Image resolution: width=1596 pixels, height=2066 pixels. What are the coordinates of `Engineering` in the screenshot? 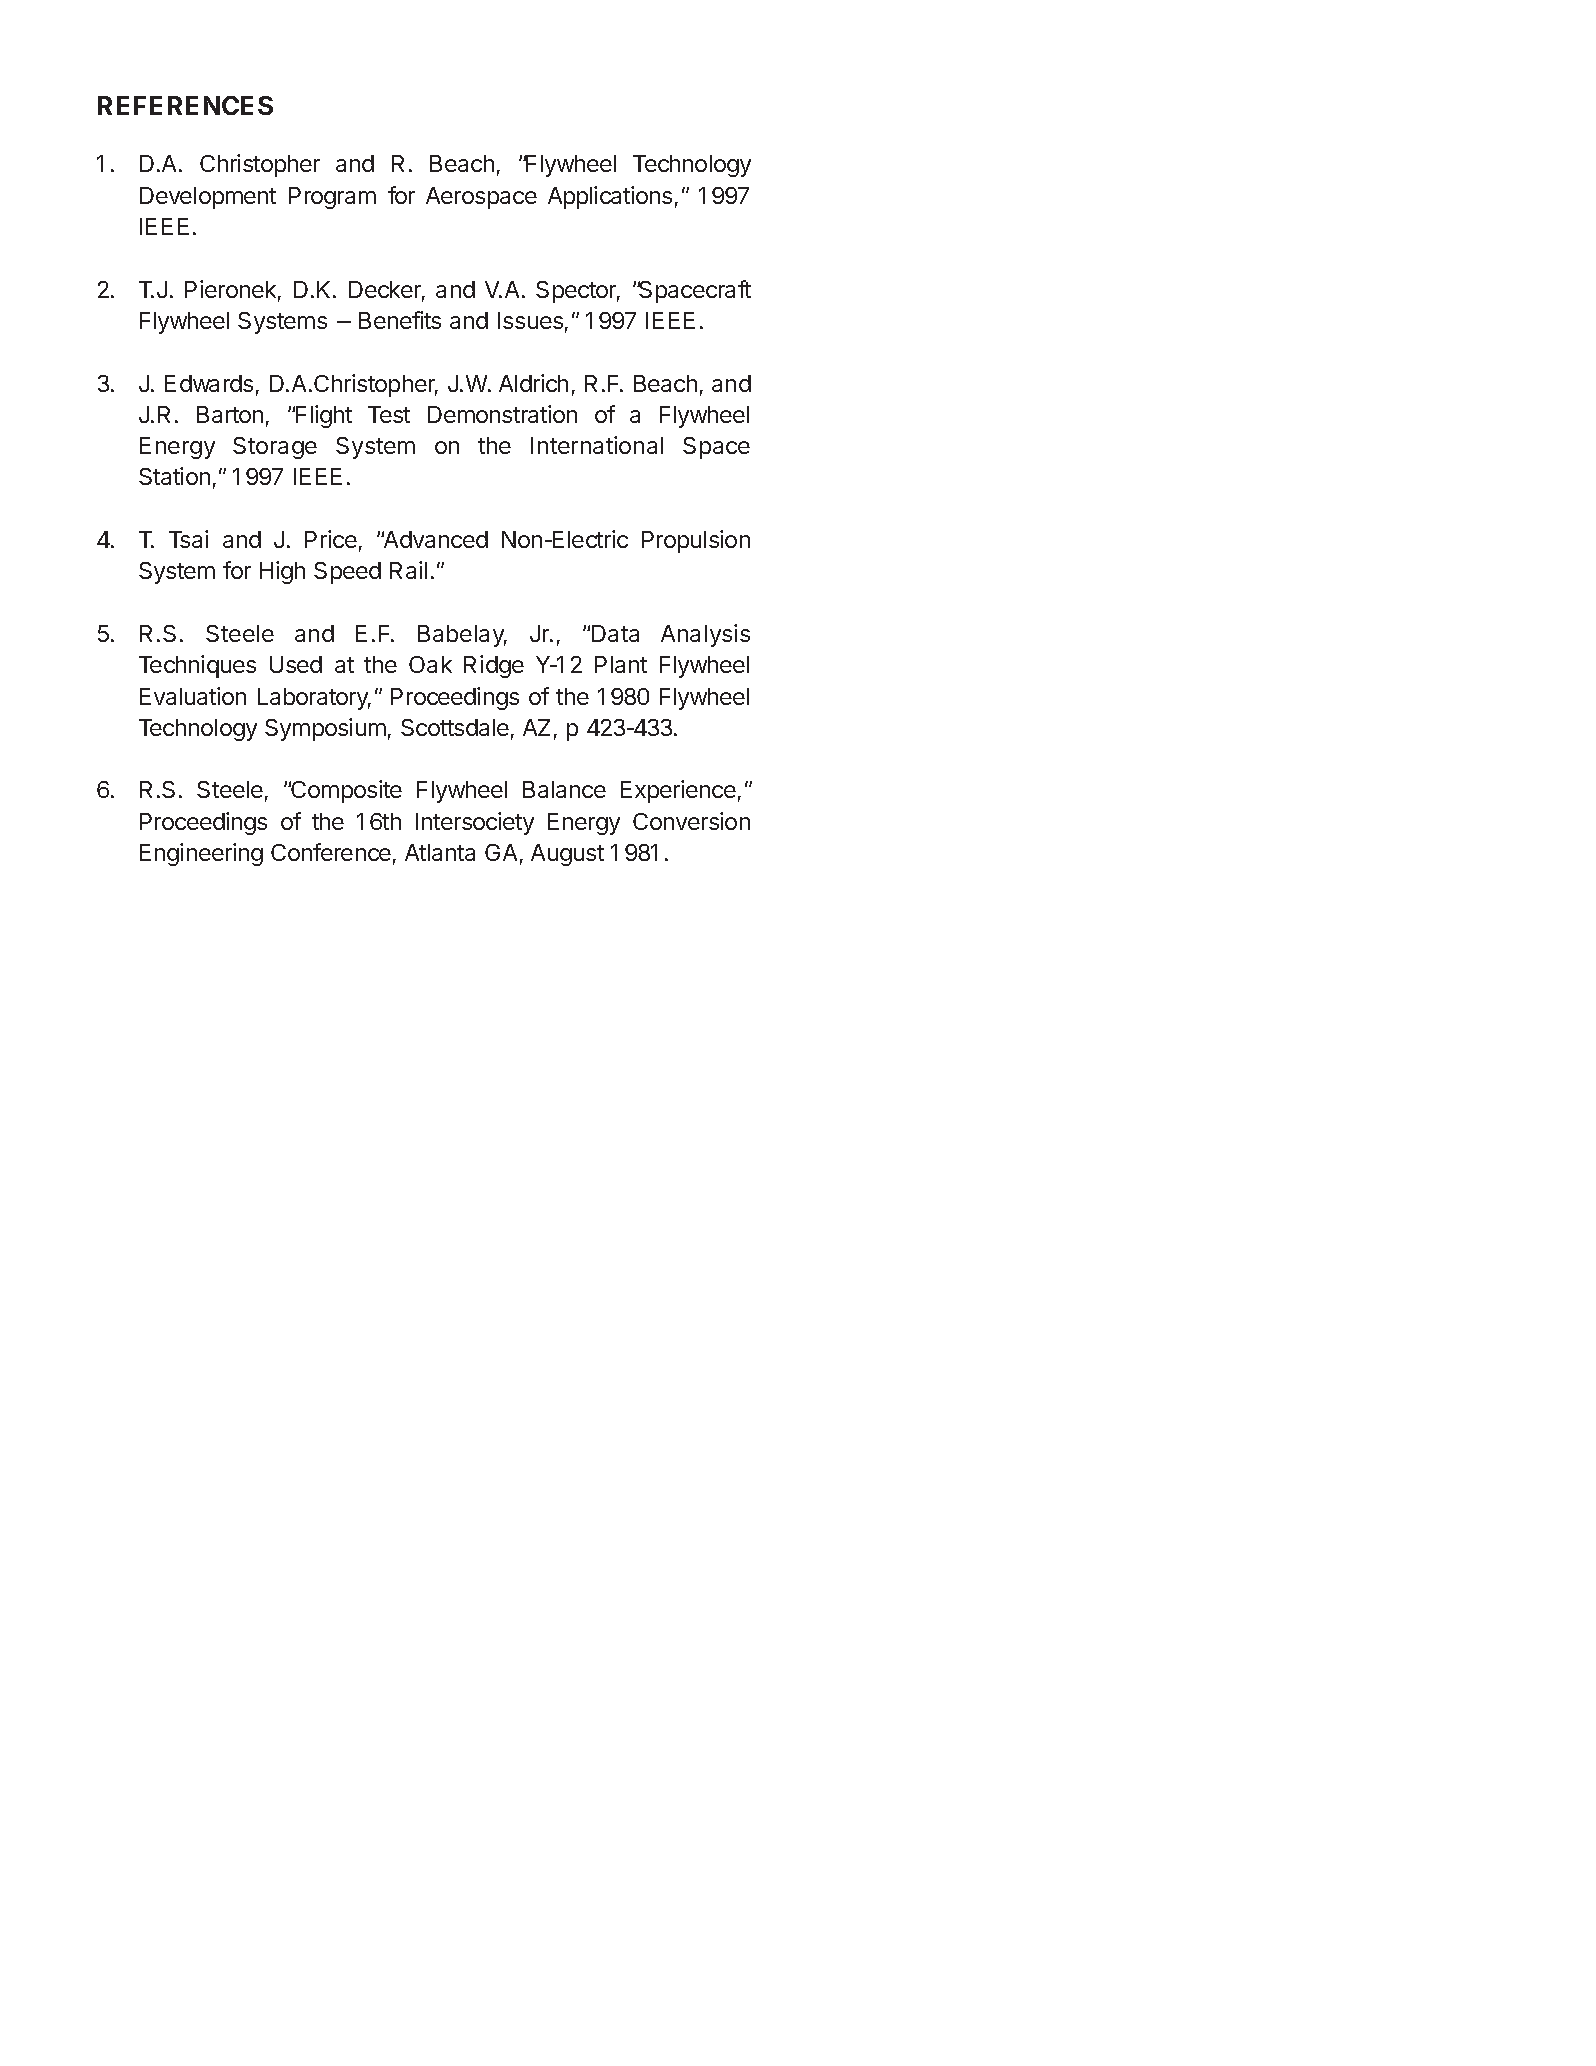 It's located at (201, 854).
